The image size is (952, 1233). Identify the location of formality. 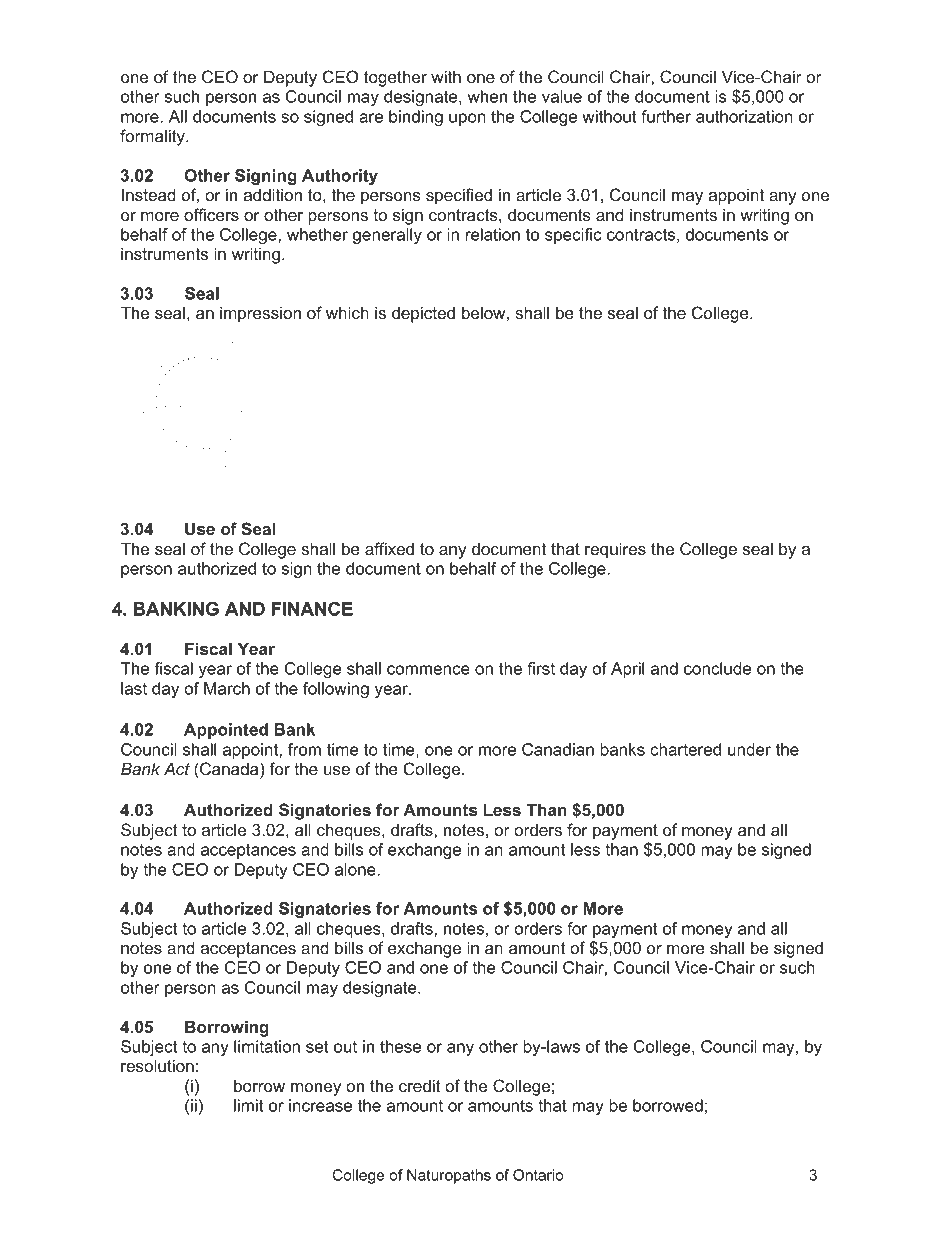
(153, 137).
